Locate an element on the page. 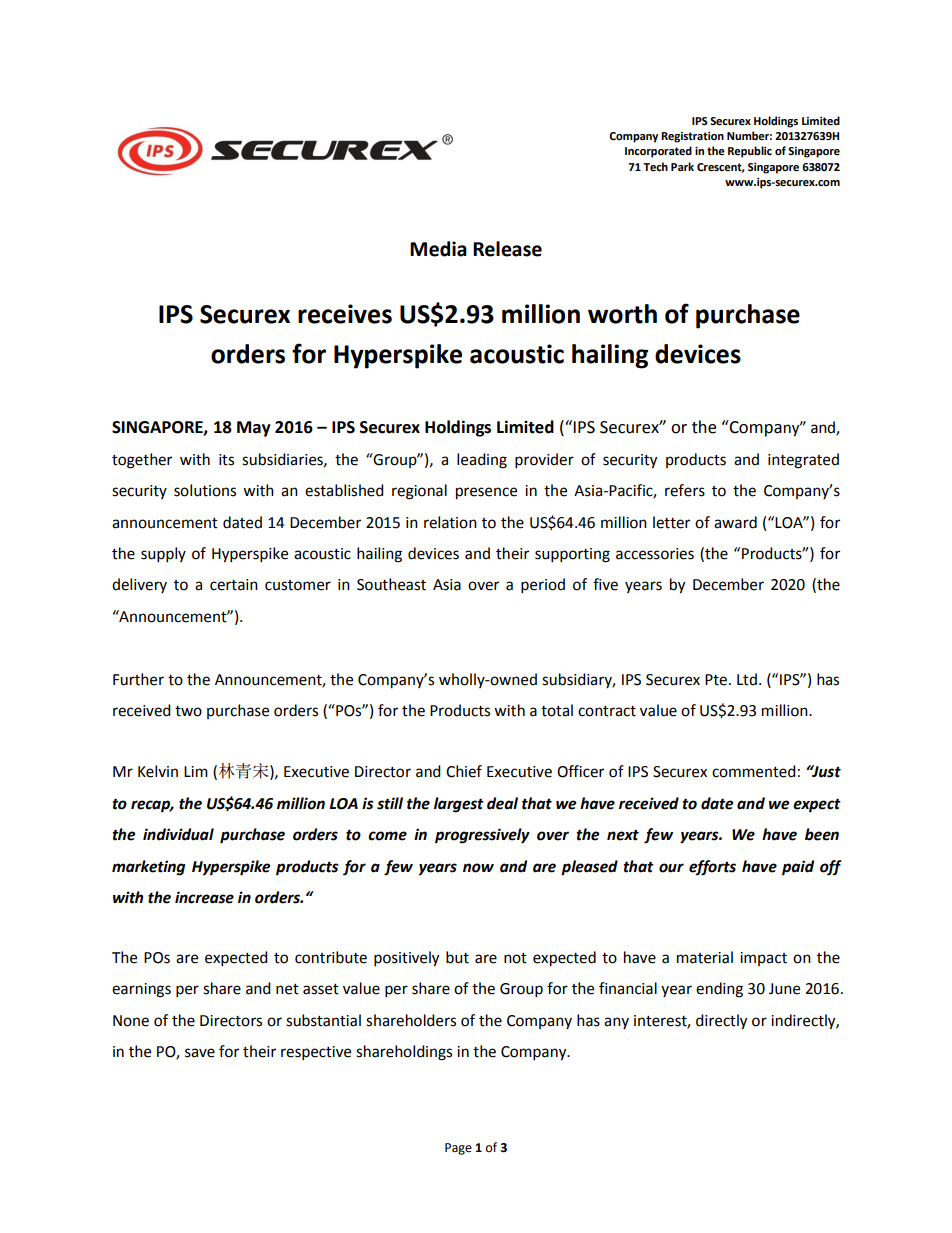  ending is located at coordinates (719, 990).
